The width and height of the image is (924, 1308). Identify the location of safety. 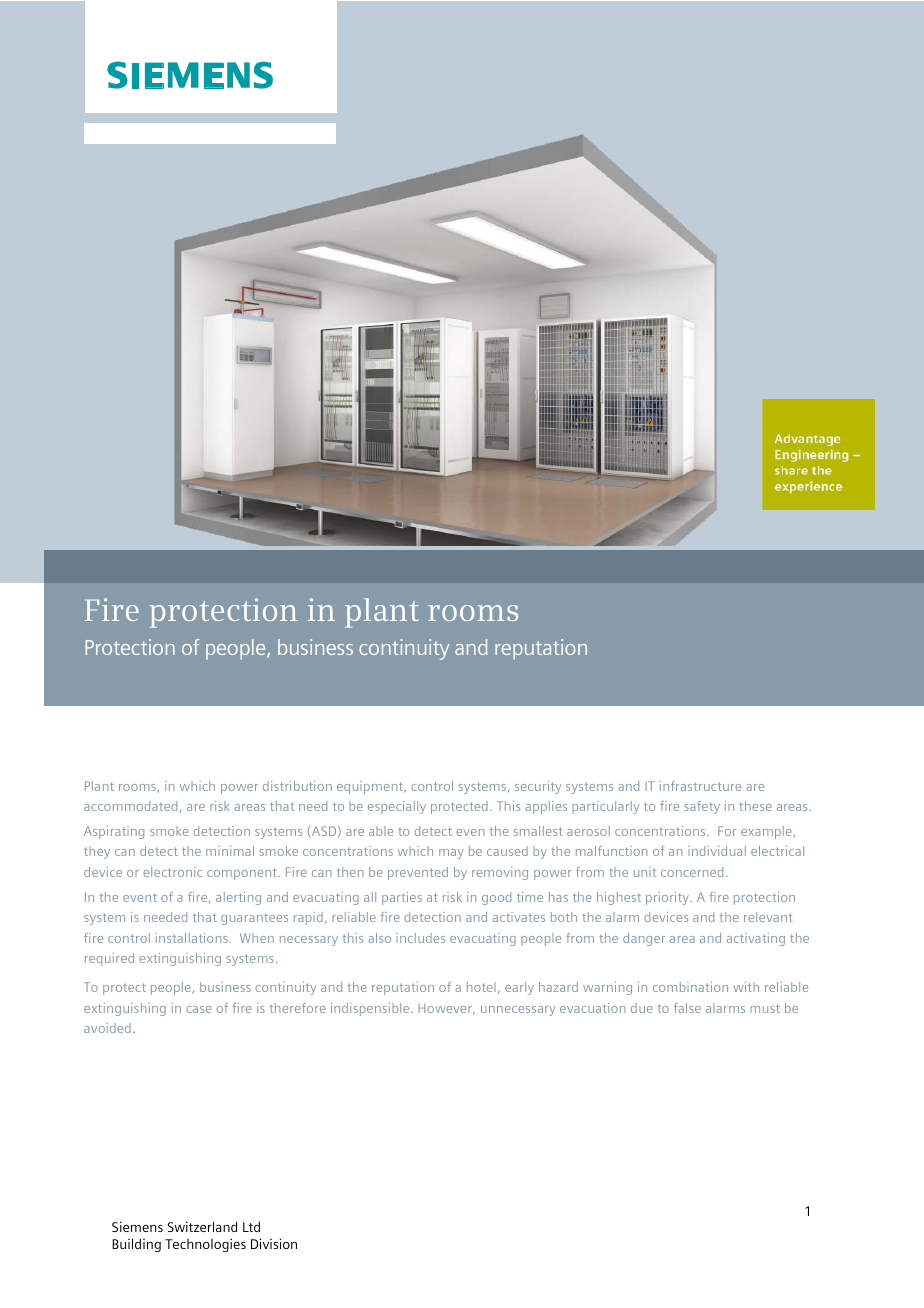
(702, 807).
